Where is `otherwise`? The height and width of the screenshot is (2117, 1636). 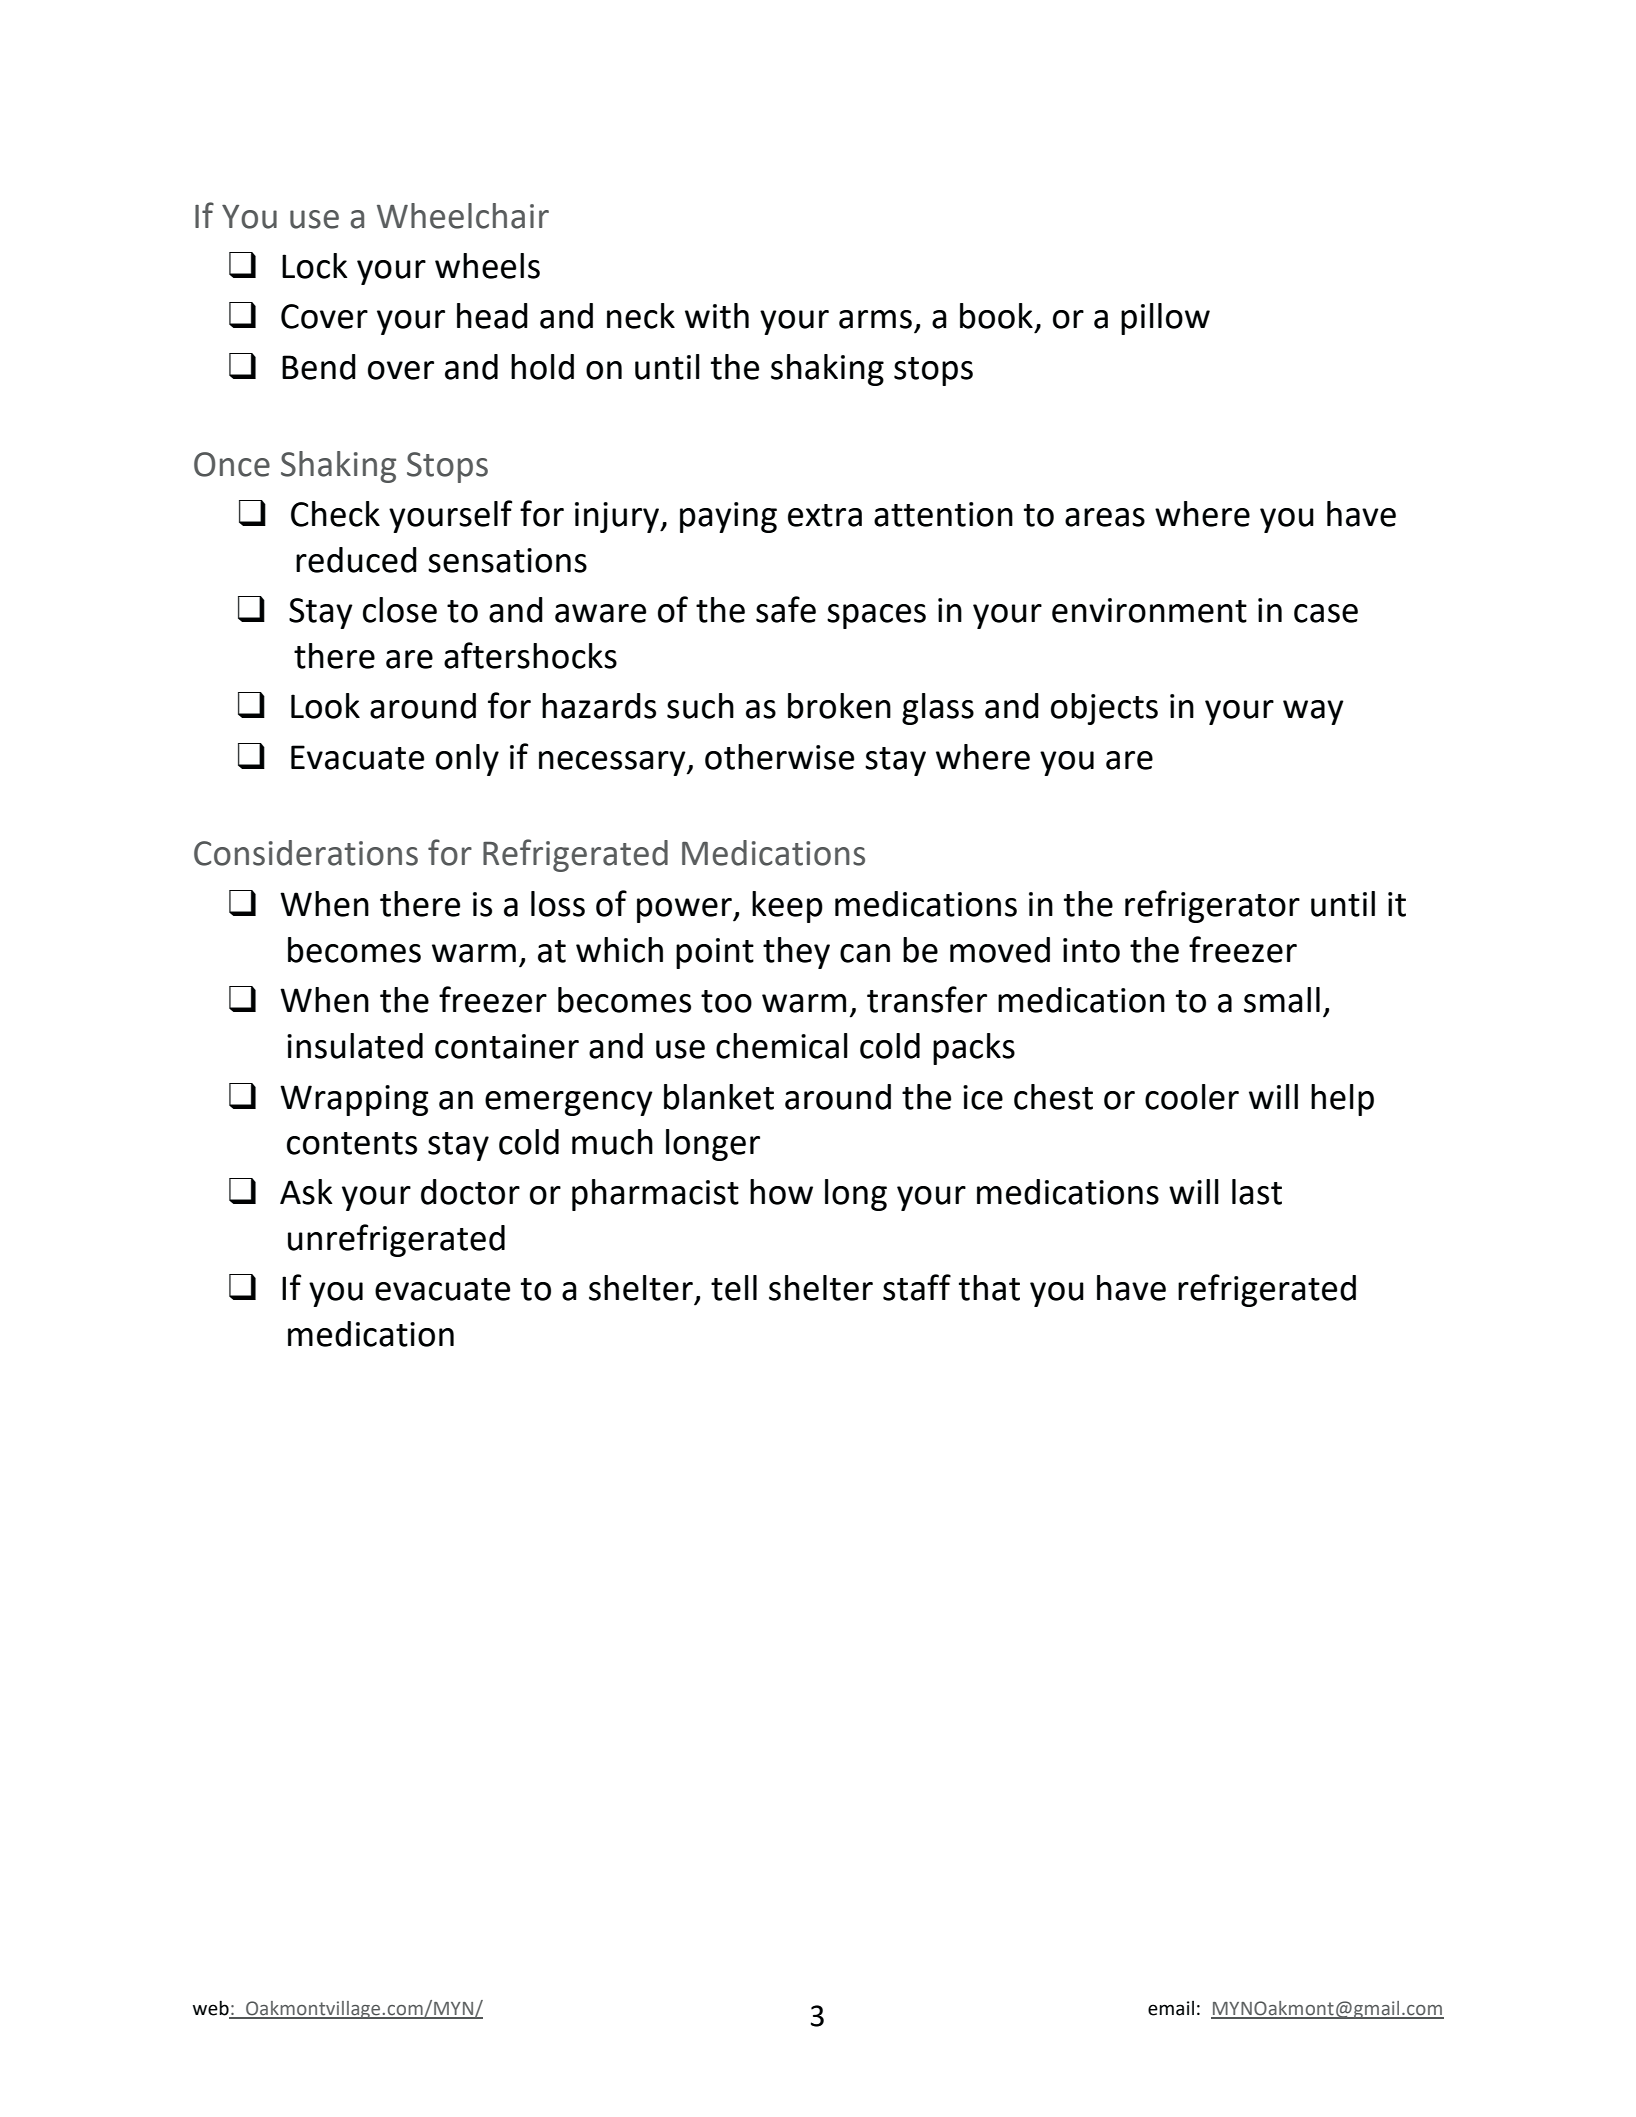 otherwise is located at coordinates (779, 757).
